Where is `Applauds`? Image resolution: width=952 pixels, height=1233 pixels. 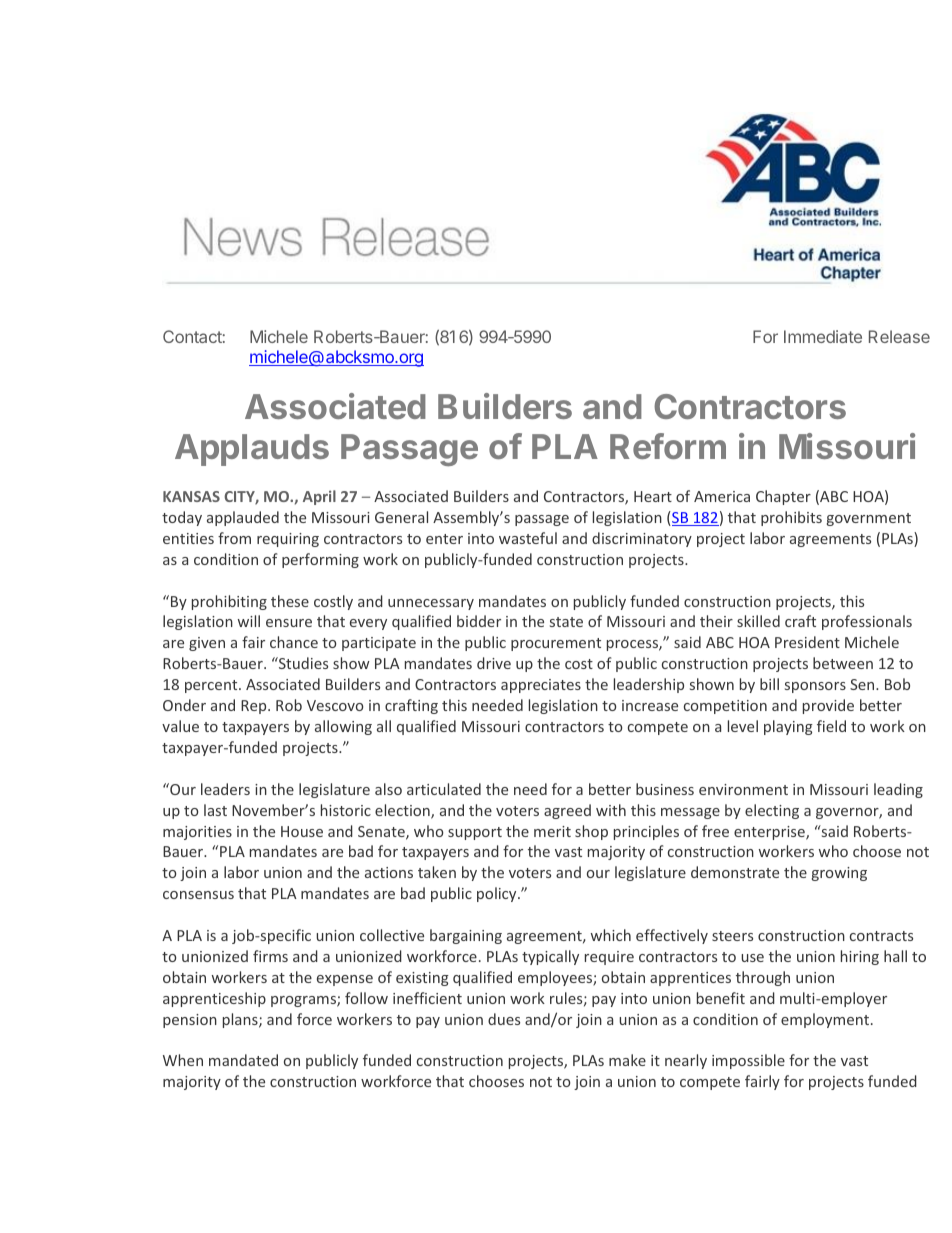 Applauds is located at coordinates (252, 450).
